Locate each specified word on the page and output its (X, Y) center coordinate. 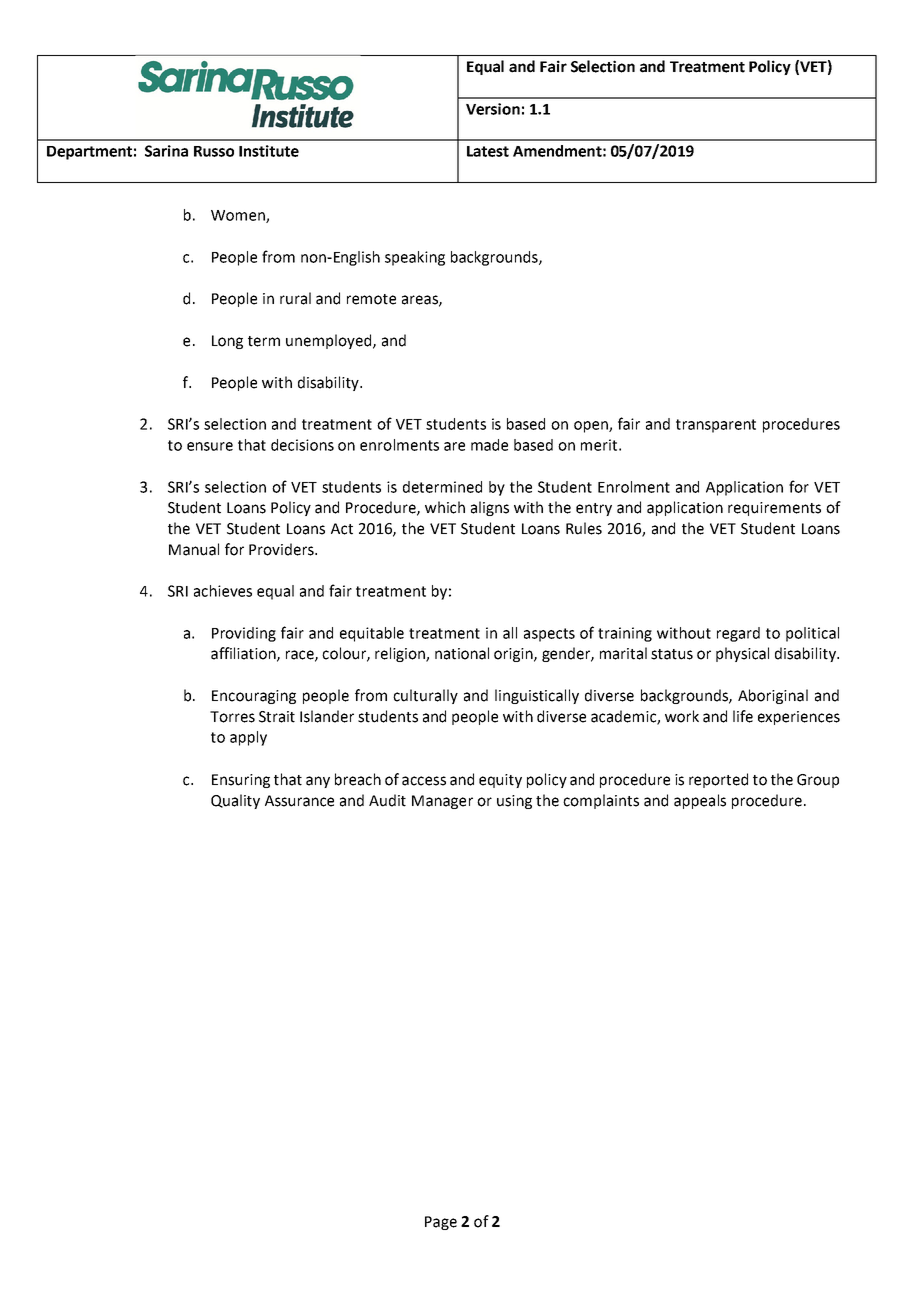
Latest (488, 151)
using (514, 802)
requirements (774, 509)
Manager (442, 802)
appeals (700, 801)
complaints (601, 801)
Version (493, 109)
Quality (235, 801)
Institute (269, 151)
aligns (490, 508)
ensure (210, 446)
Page (441, 1223)
